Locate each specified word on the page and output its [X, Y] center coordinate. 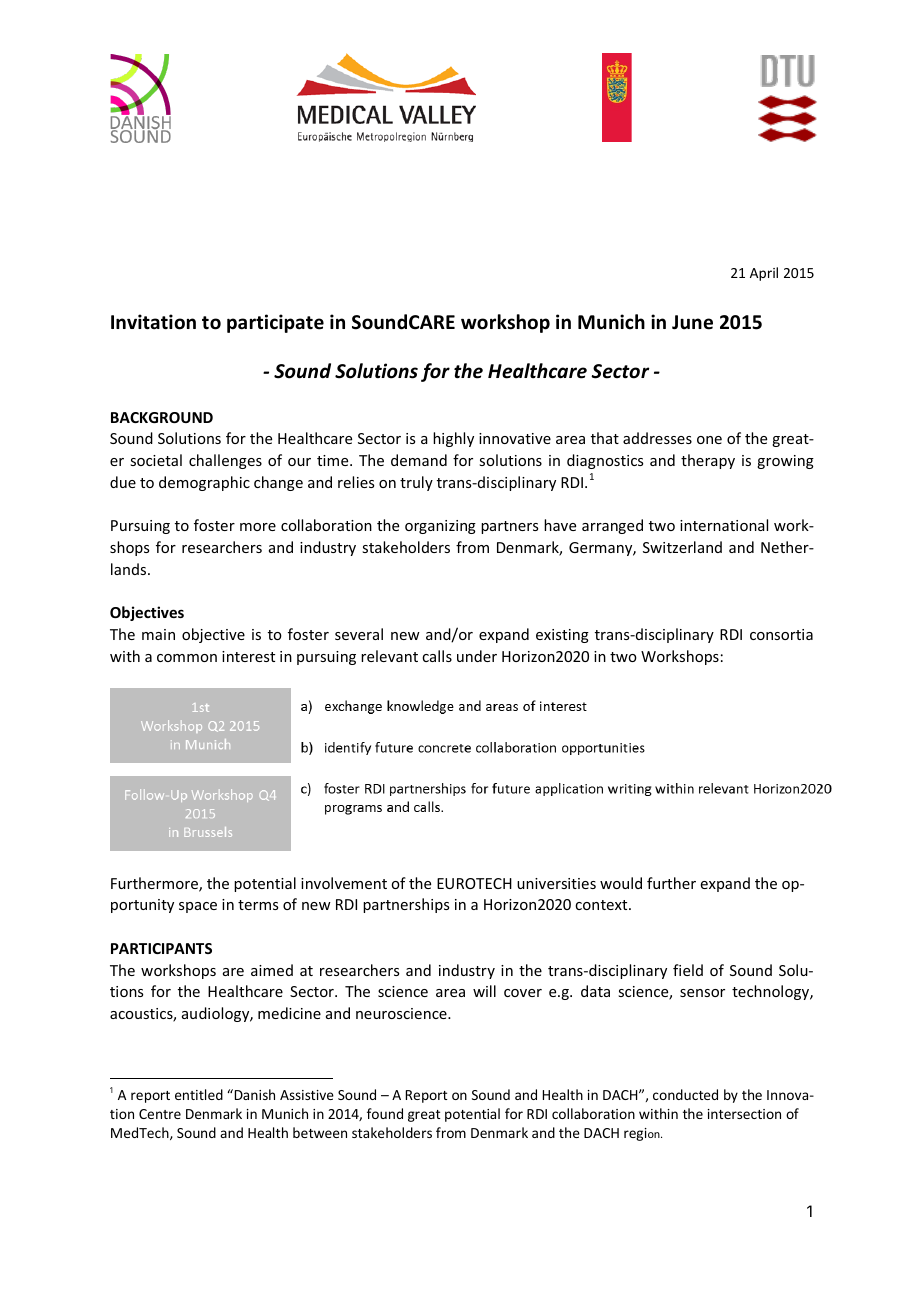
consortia [781, 634]
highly [453, 439]
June [692, 322]
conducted [685, 1094]
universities [556, 883]
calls [437, 656]
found [385, 1113]
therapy [708, 461]
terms [258, 905]
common [187, 658]
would [621, 883]
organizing [440, 527]
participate [275, 323]
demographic [204, 483]
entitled [199, 1094]
